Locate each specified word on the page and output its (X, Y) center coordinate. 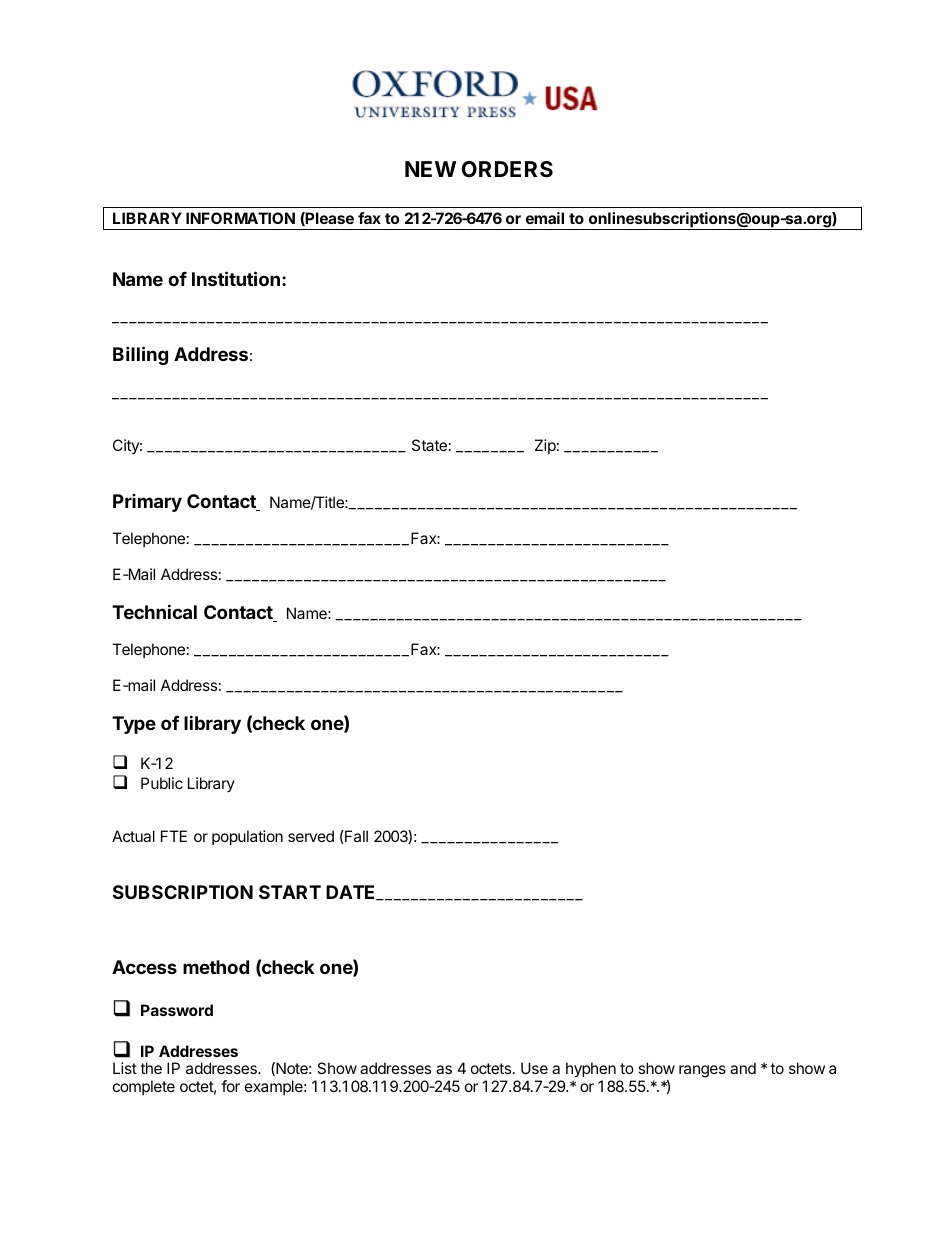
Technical (154, 611)
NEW (430, 169)
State (429, 445)
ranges (702, 1071)
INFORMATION (240, 218)
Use (534, 1068)
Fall (355, 836)
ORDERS (507, 169)
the (151, 1068)
